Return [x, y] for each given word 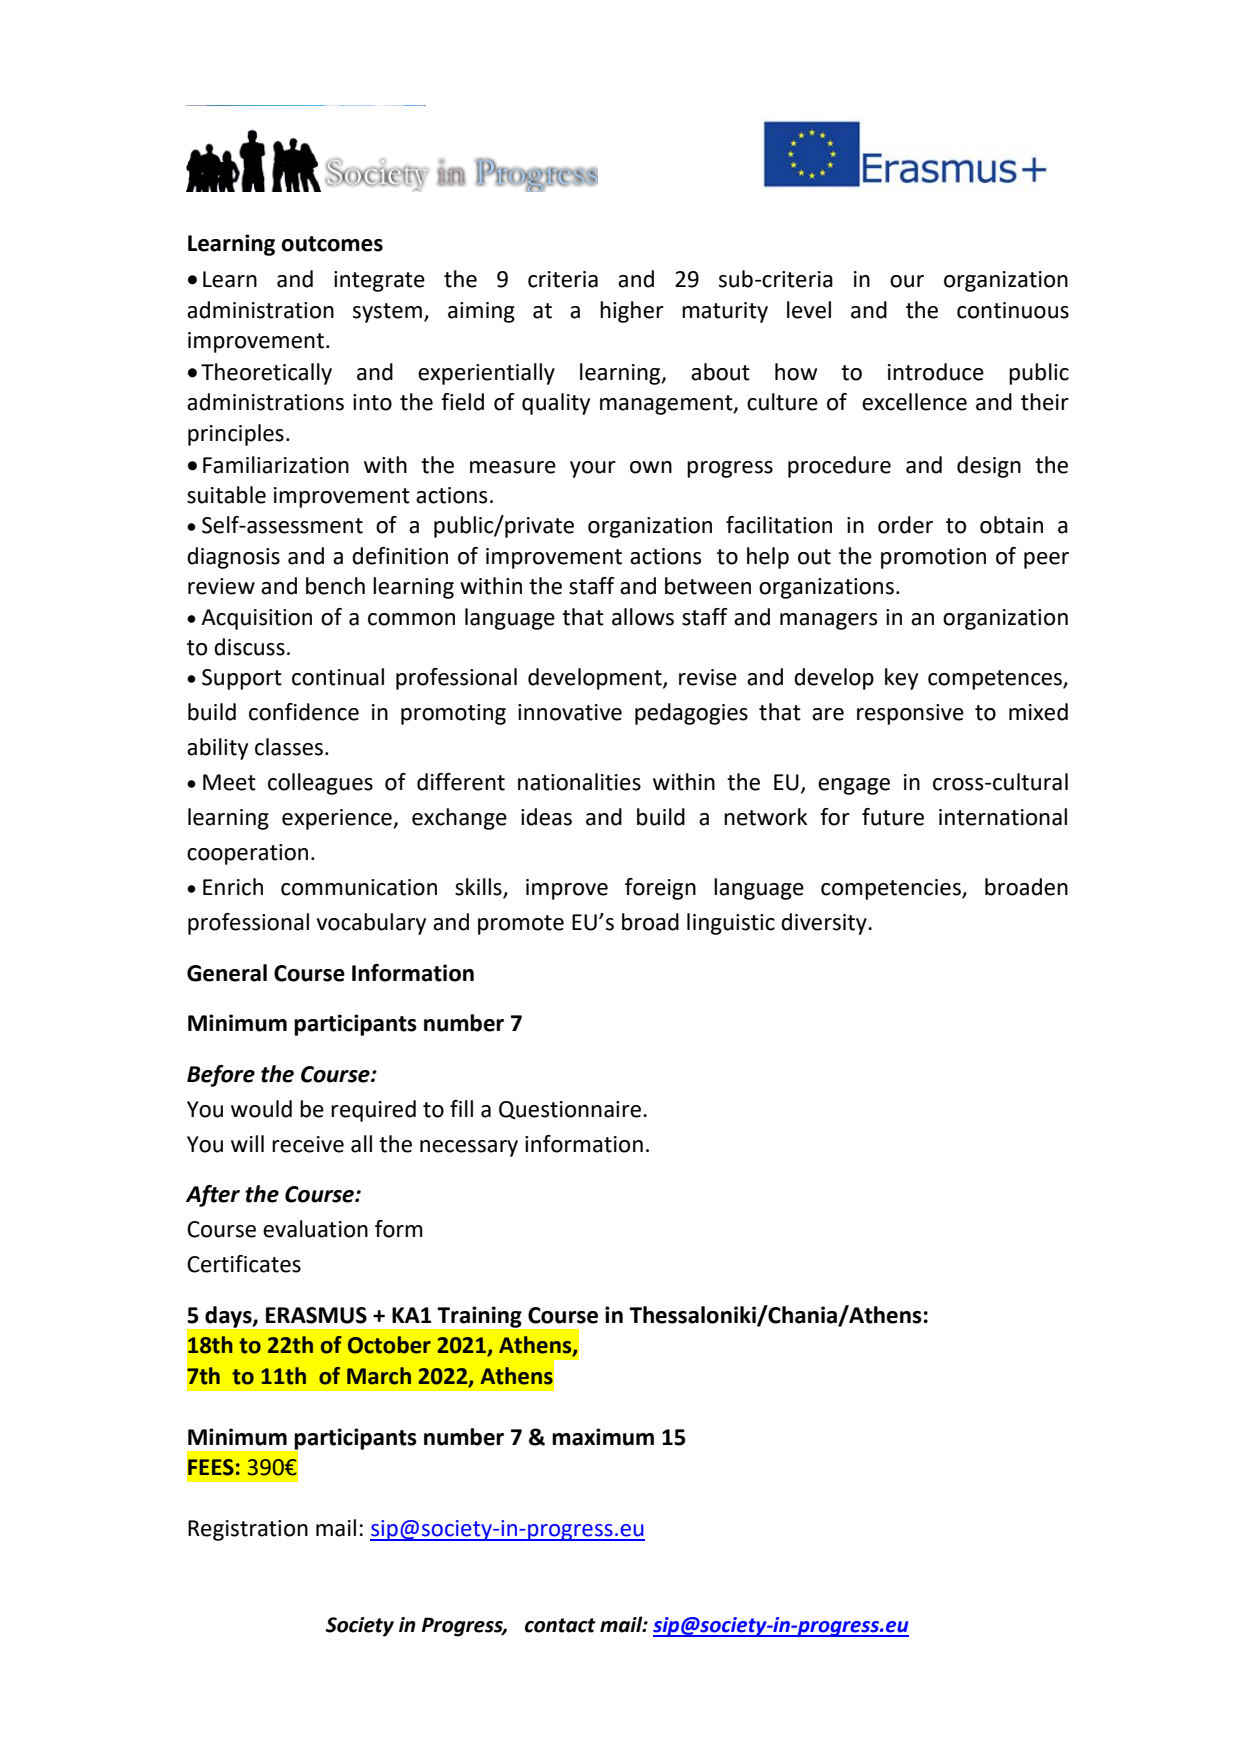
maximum [603, 1437]
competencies [892, 889]
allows [643, 617]
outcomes [332, 244]
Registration [248, 1530]
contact [560, 1625]
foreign [660, 889]
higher [632, 312]
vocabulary [371, 924]
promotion [933, 558]
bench [335, 586]
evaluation [315, 1229]
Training [479, 1317]
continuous [1013, 310]
